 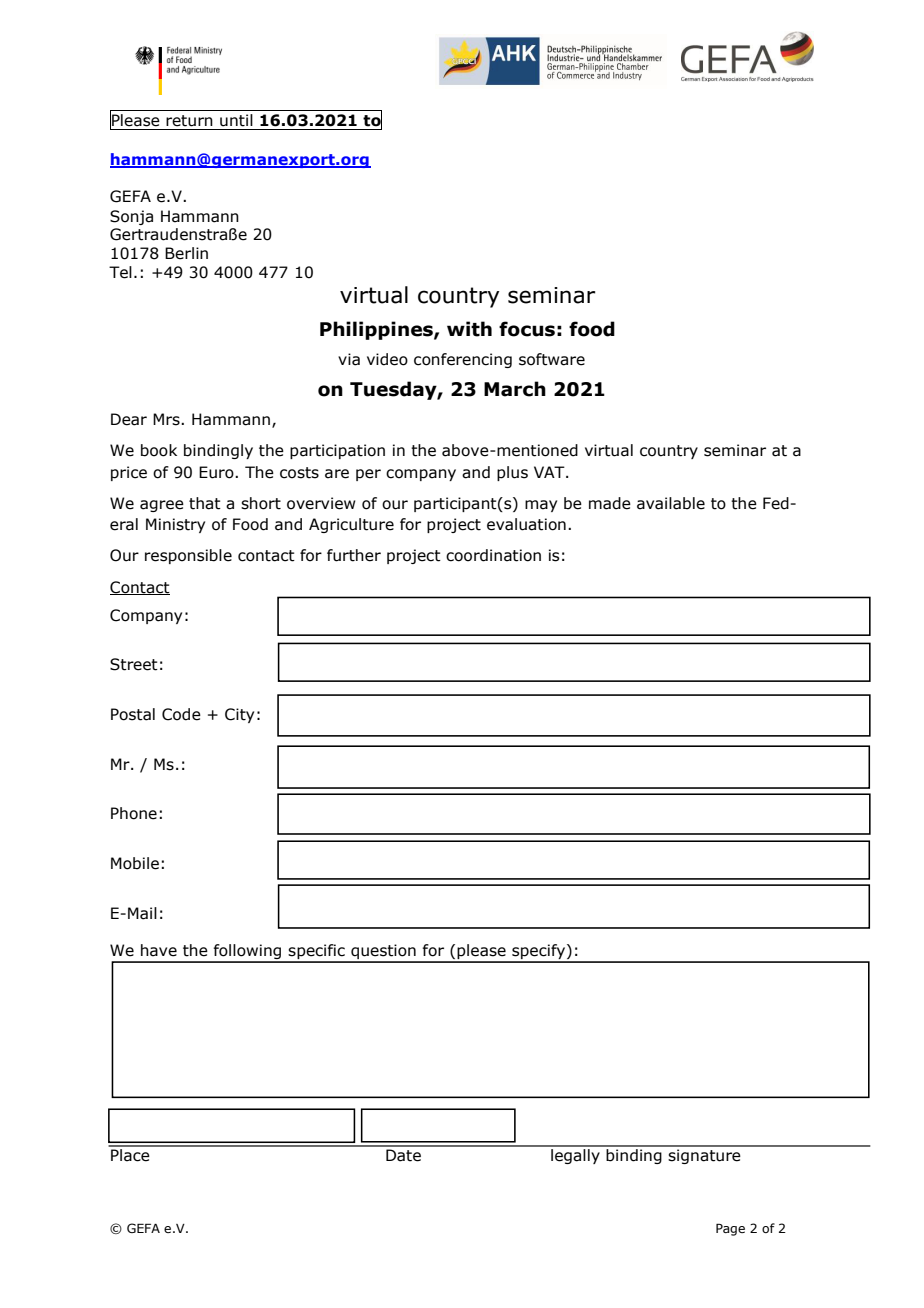 What do you see at coordinates (181, 714) in the screenshot?
I see `Code` at bounding box center [181, 714].
